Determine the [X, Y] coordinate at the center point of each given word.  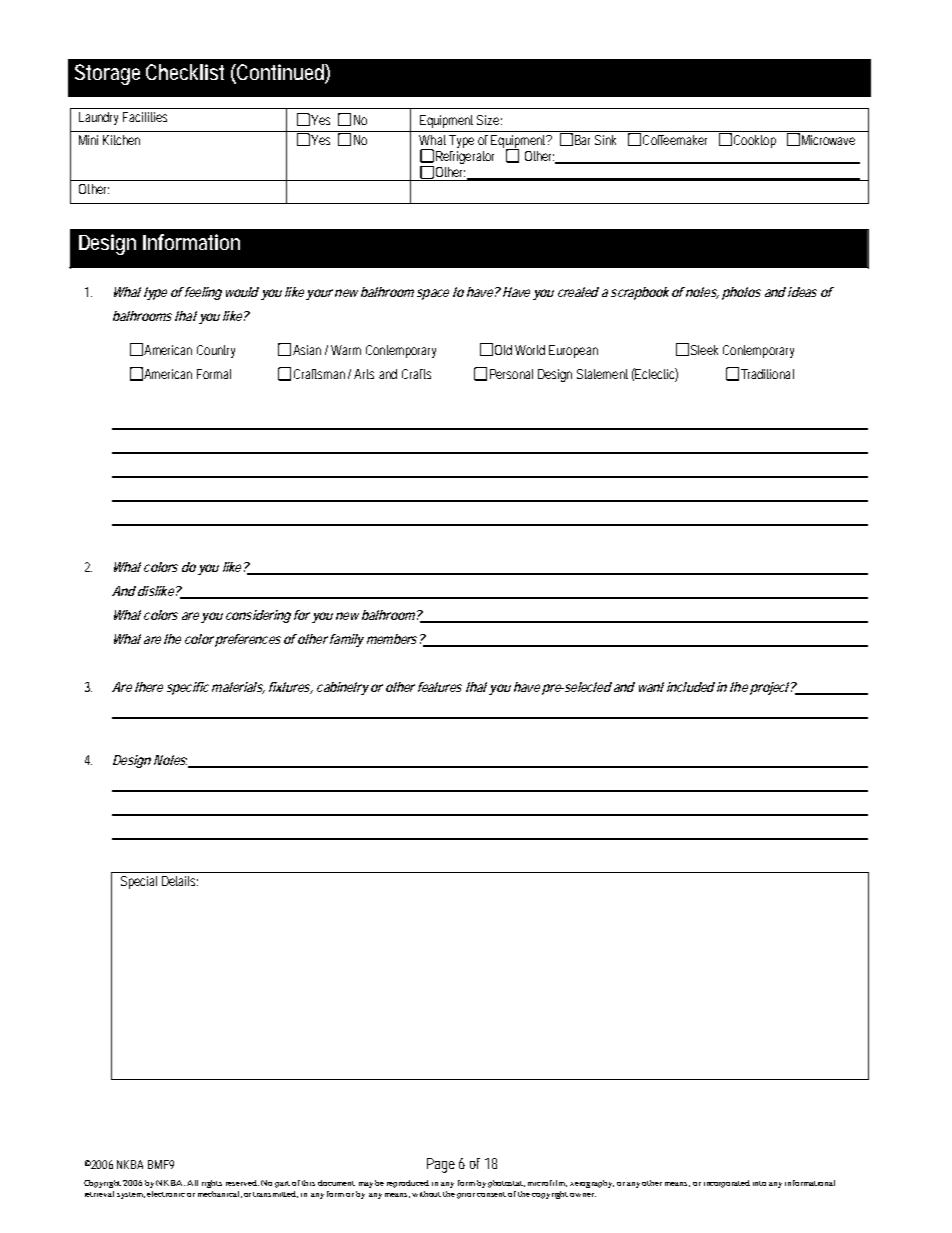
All [192, 1183]
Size [489, 120]
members [392, 639]
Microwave [828, 140]
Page [441, 1165]
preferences [248, 640]
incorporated [727, 1184]
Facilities [145, 117]
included [691, 687]
